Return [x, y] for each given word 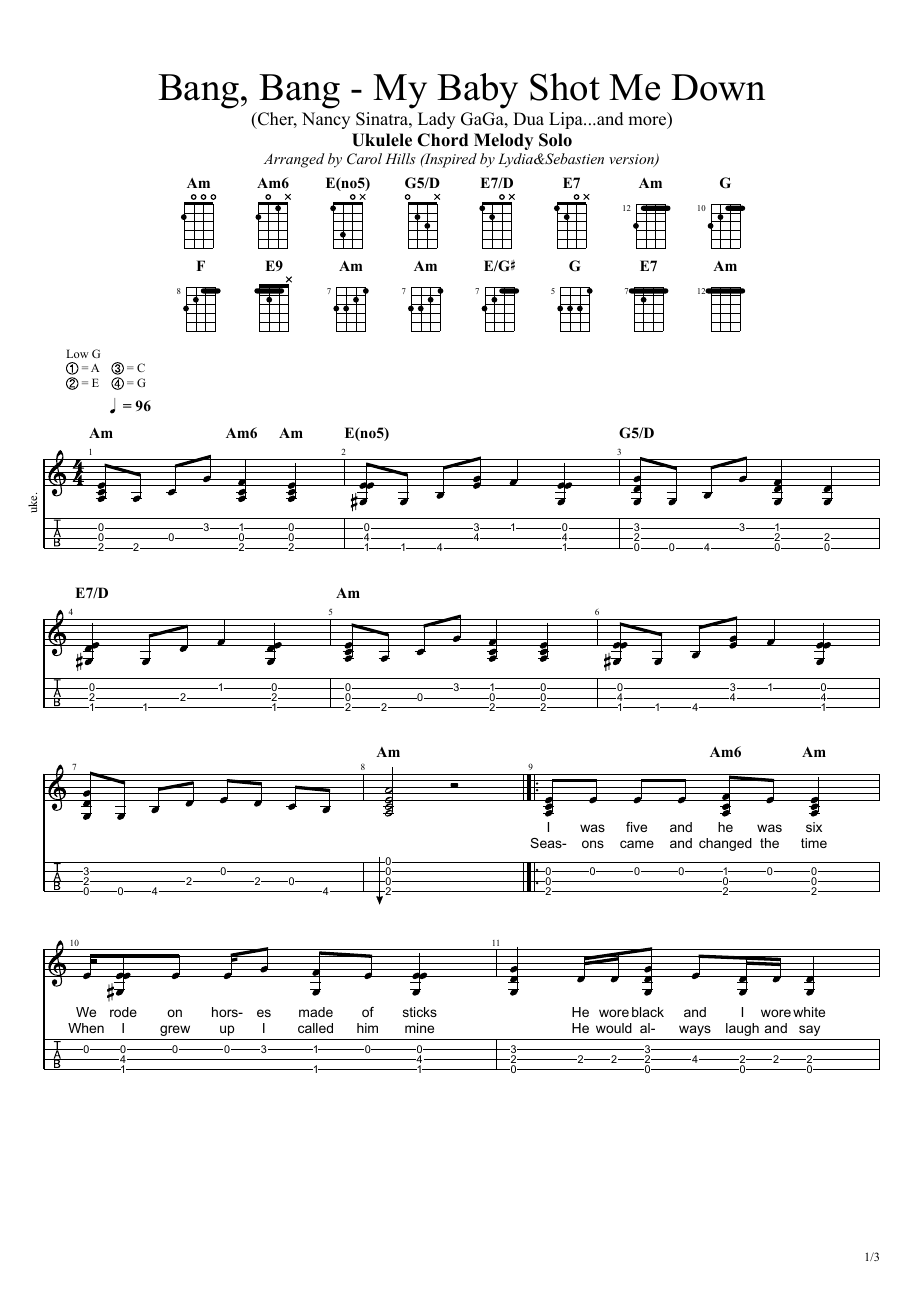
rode [123, 1012]
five [636, 827]
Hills [400, 158]
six [814, 827]
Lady [436, 120]
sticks [420, 1012]
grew [175, 1030]
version [632, 160]
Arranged [294, 160]
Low [77, 353]
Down [718, 87]
